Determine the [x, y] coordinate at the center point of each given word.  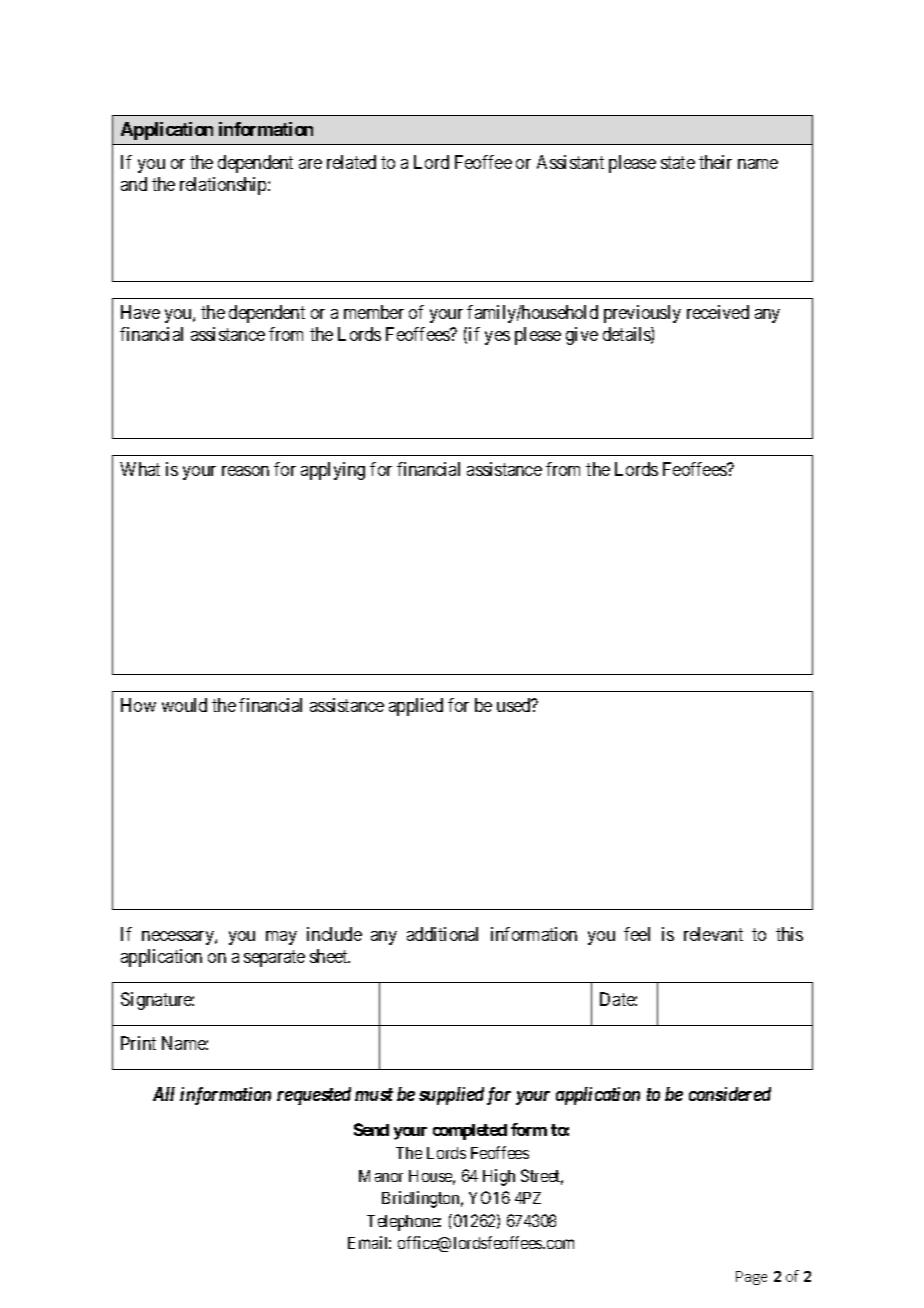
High [499, 1177]
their [715, 162]
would [184, 705]
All [164, 1094]
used [515, 705]
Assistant [570, 162]
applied [416, 707]
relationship [224, 186]
